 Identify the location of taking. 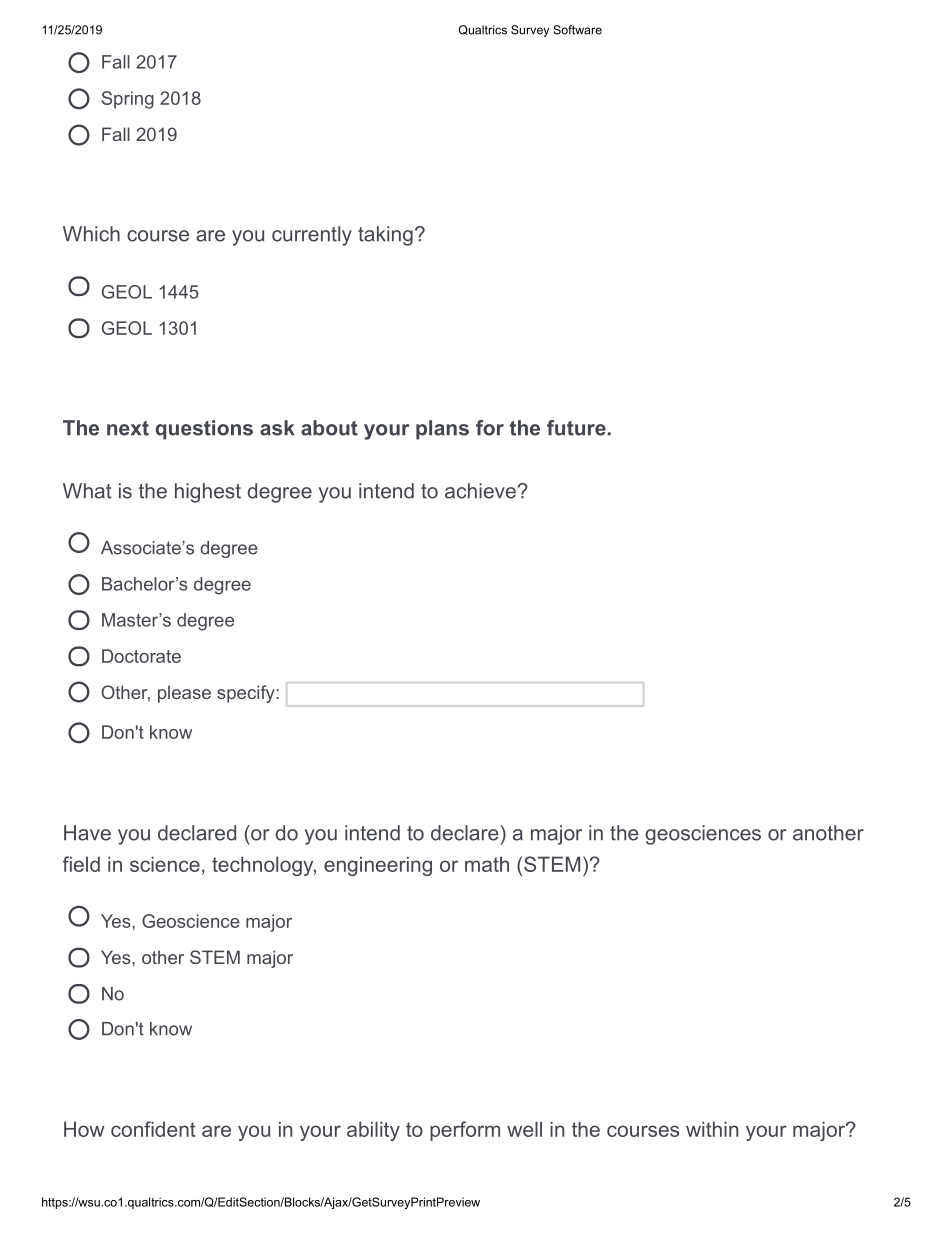
(385, 236).
